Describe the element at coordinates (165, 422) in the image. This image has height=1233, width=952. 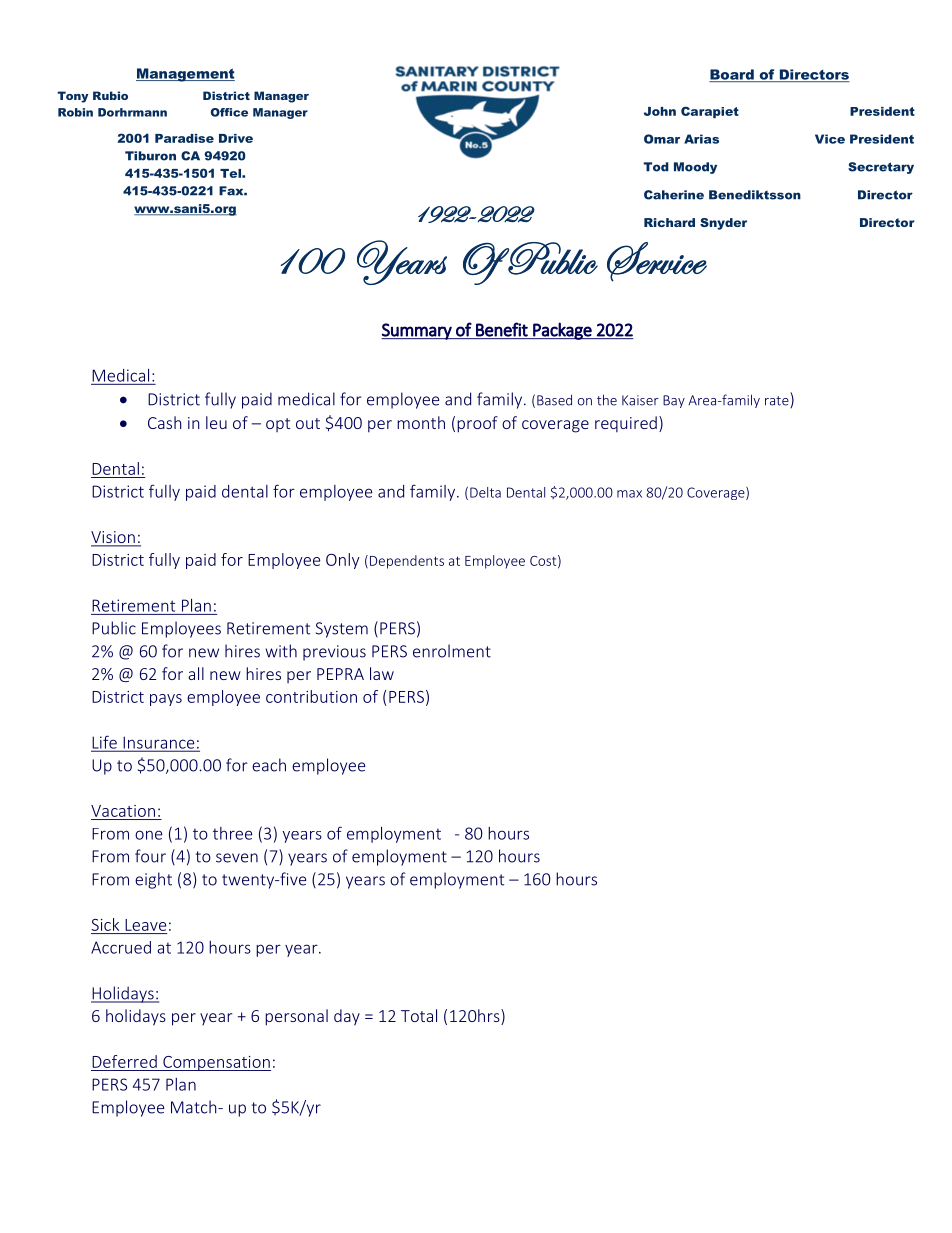
I see `Cash` at that location.
